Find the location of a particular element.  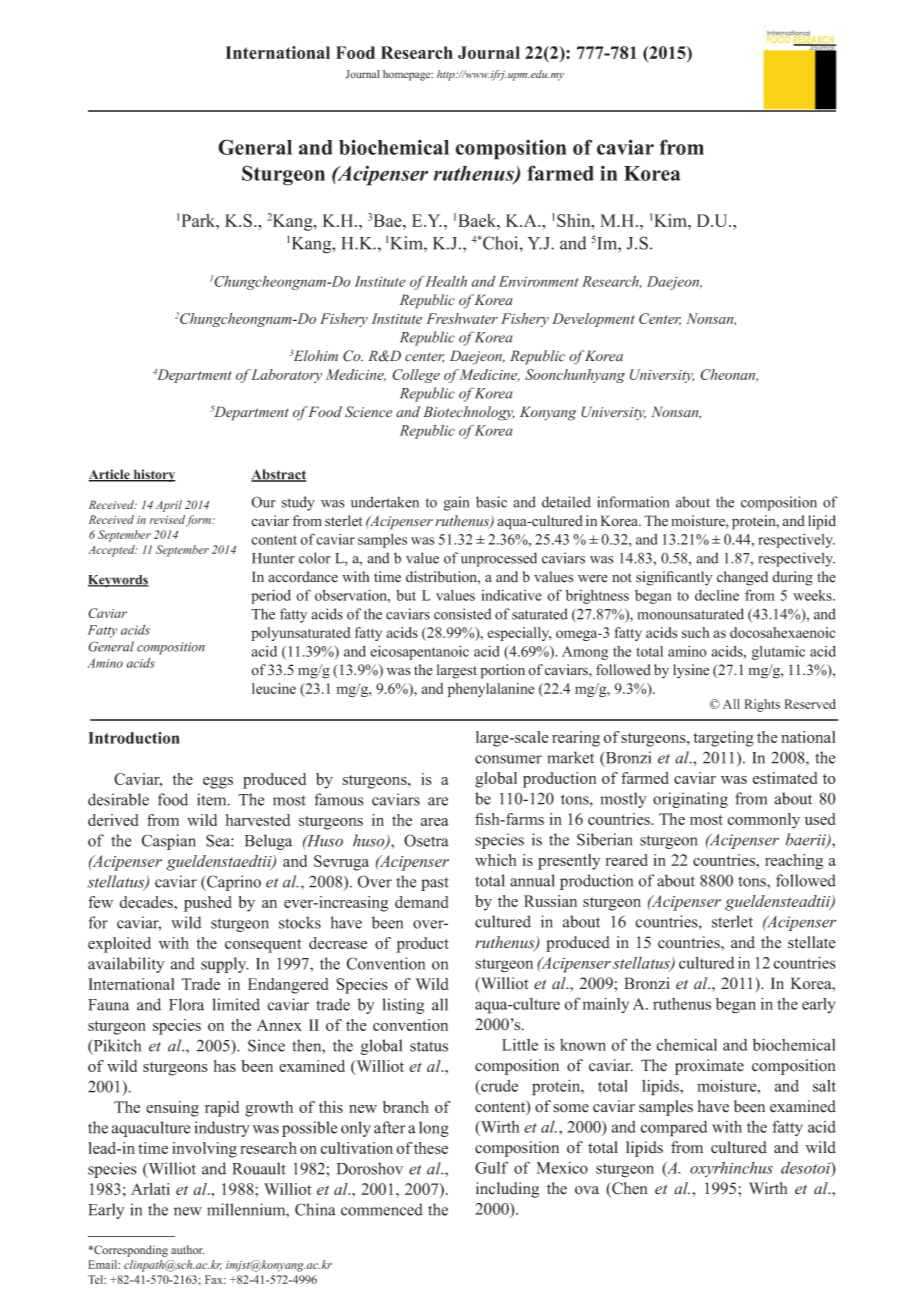

Laboratory is located at coordinates (286, 376).
